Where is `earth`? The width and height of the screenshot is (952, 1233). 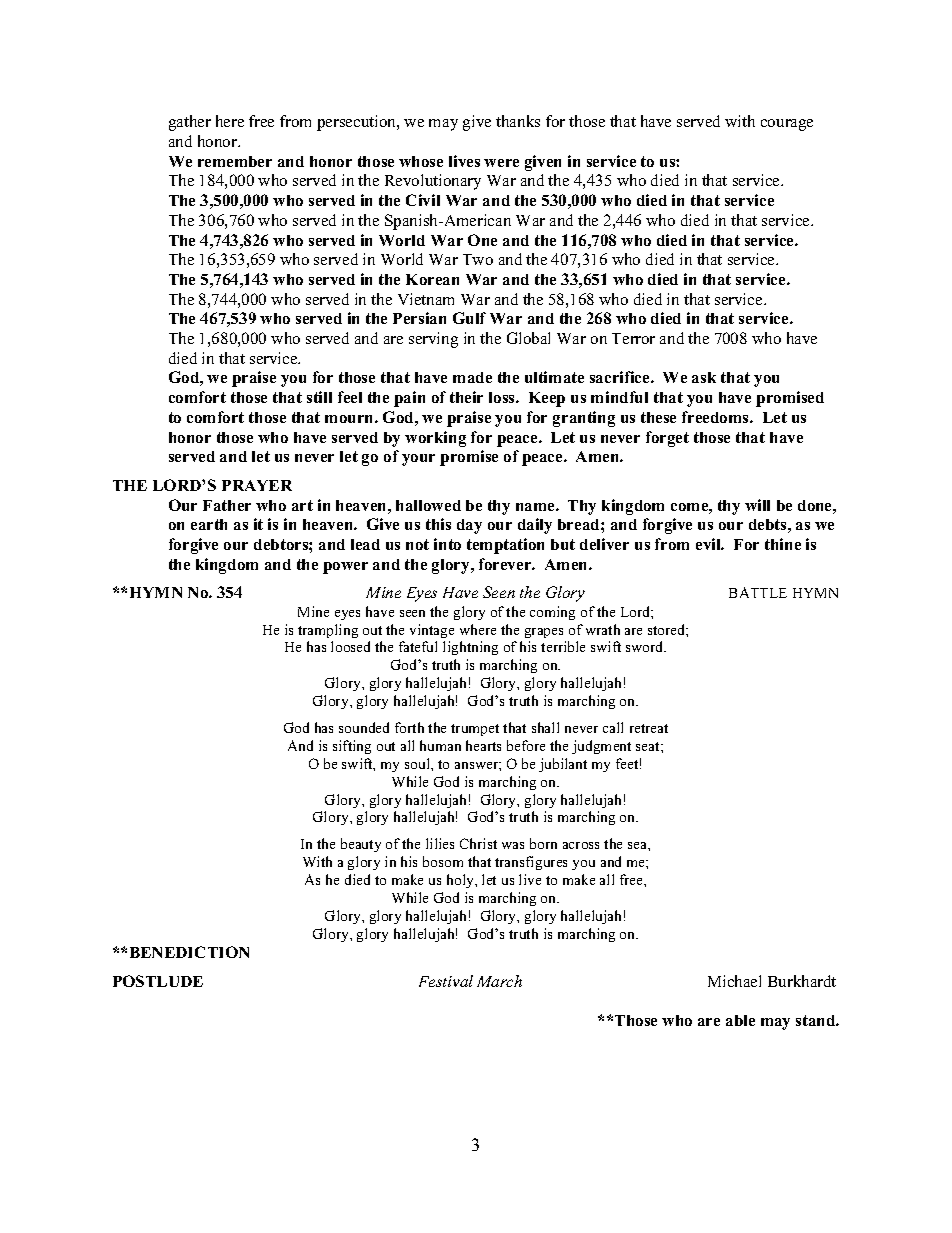
earth is located at coordinates (209, 524).
